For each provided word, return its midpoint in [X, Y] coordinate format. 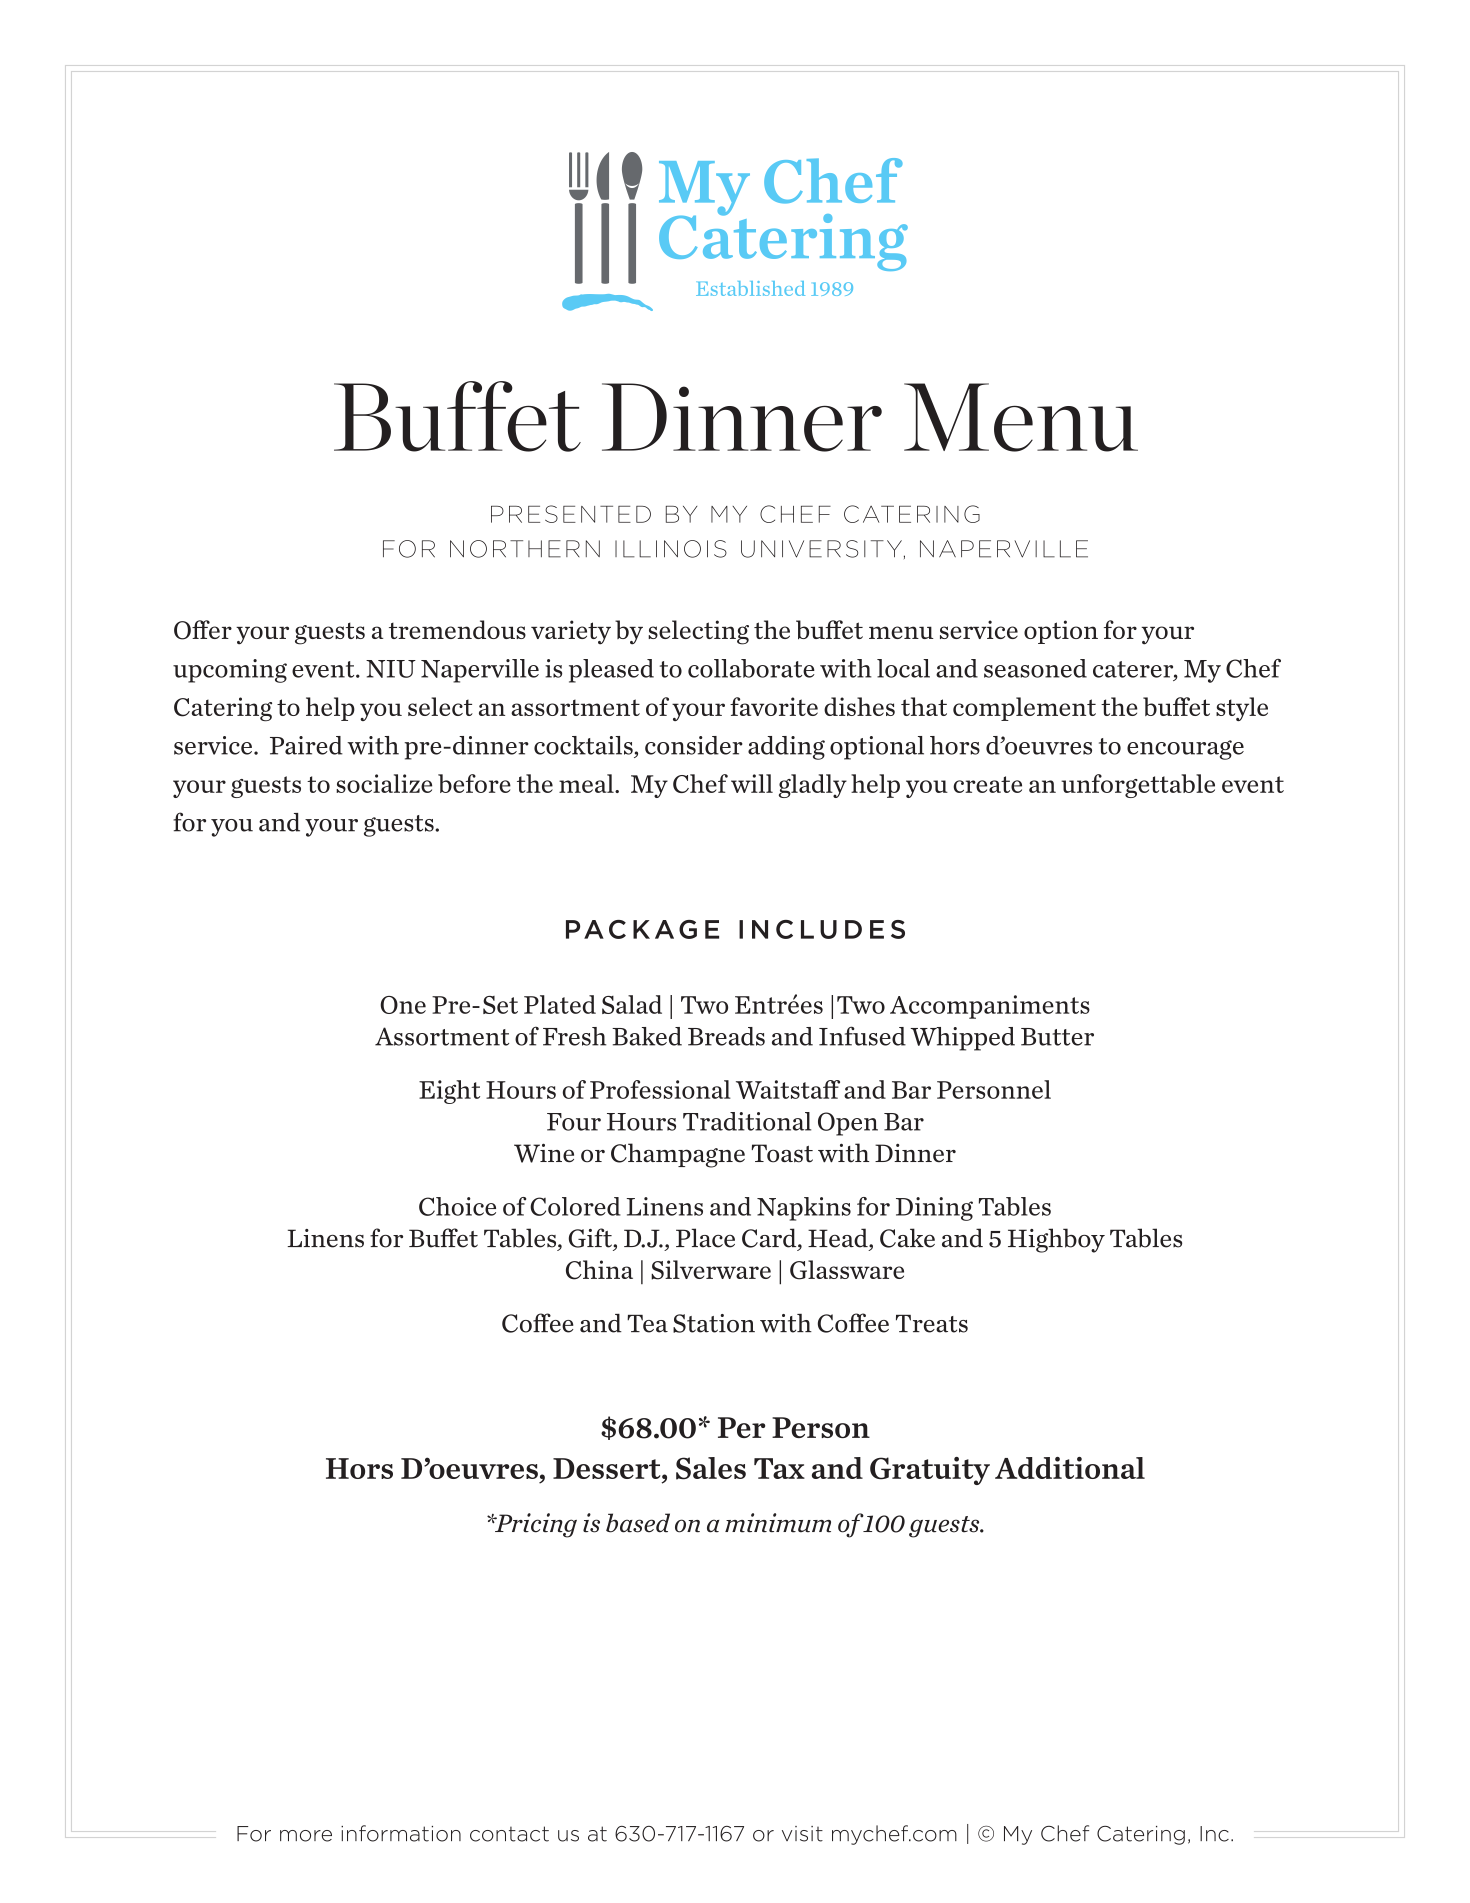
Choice [457, 1206]
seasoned [1035, 668]
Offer [203, 630]
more [306, 1836]
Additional [1070, 1468]
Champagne [678, 1155]
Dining [934, 1209]
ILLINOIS [671, 549]
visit [802, 1834]
